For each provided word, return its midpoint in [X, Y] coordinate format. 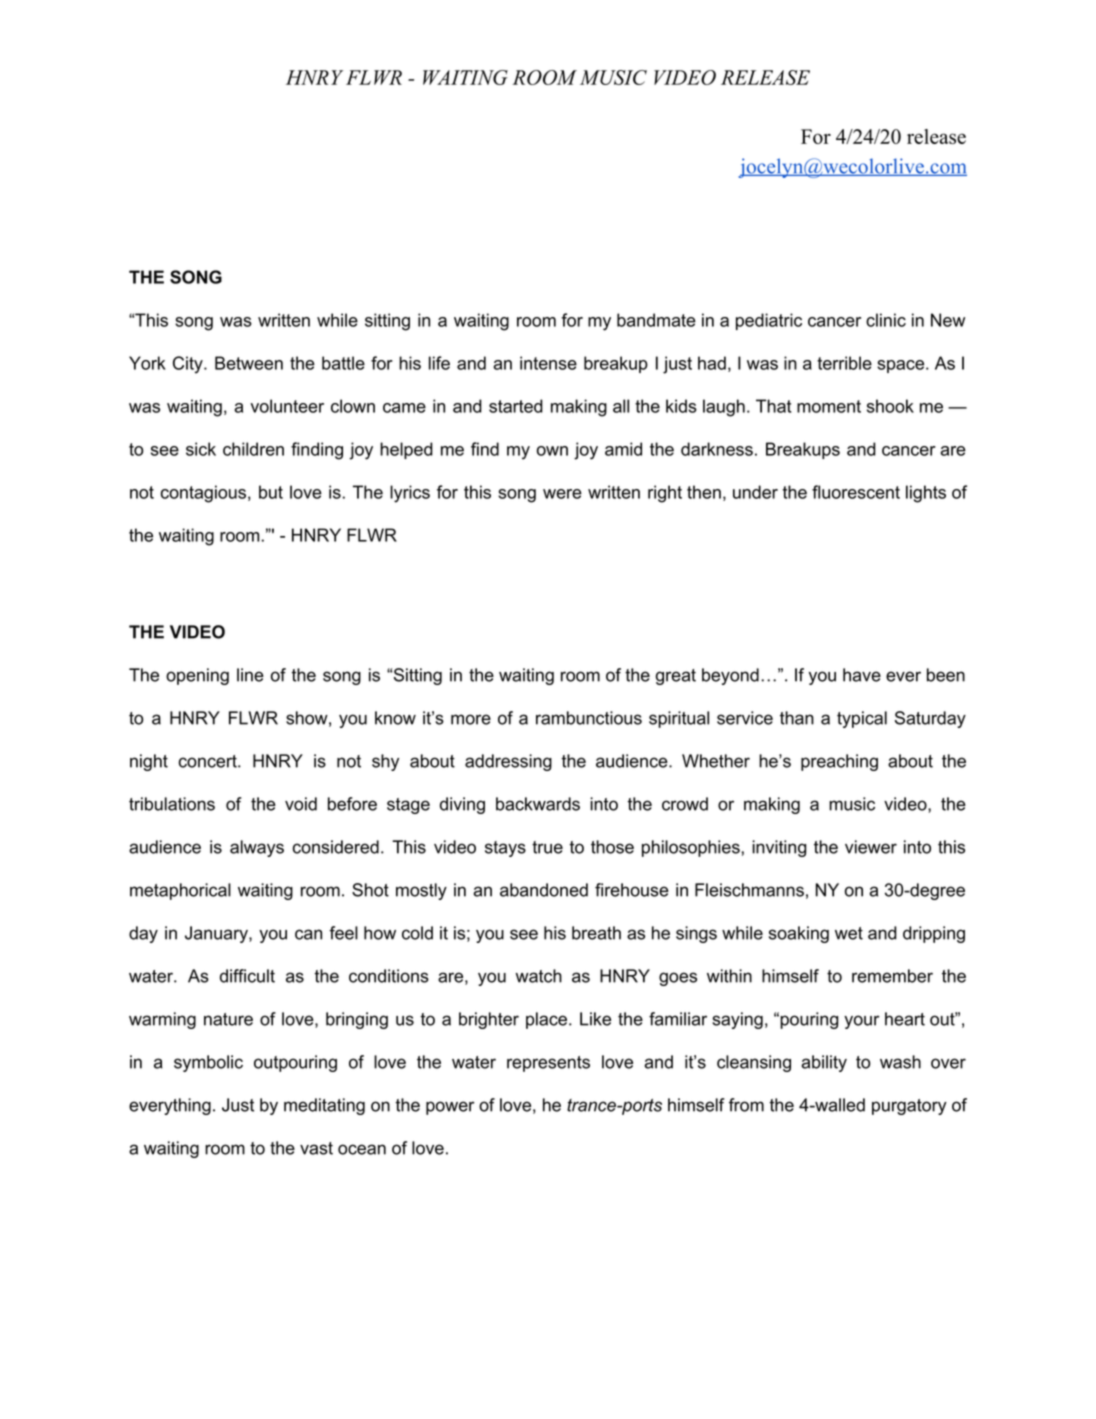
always [257, 848]
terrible [844, 363]
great [676, 677]
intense [548, 363]
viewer [871, 847]
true [547, 847]
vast [316, 1148]
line [250, 675]
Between [249, 363]
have [862, 675]
